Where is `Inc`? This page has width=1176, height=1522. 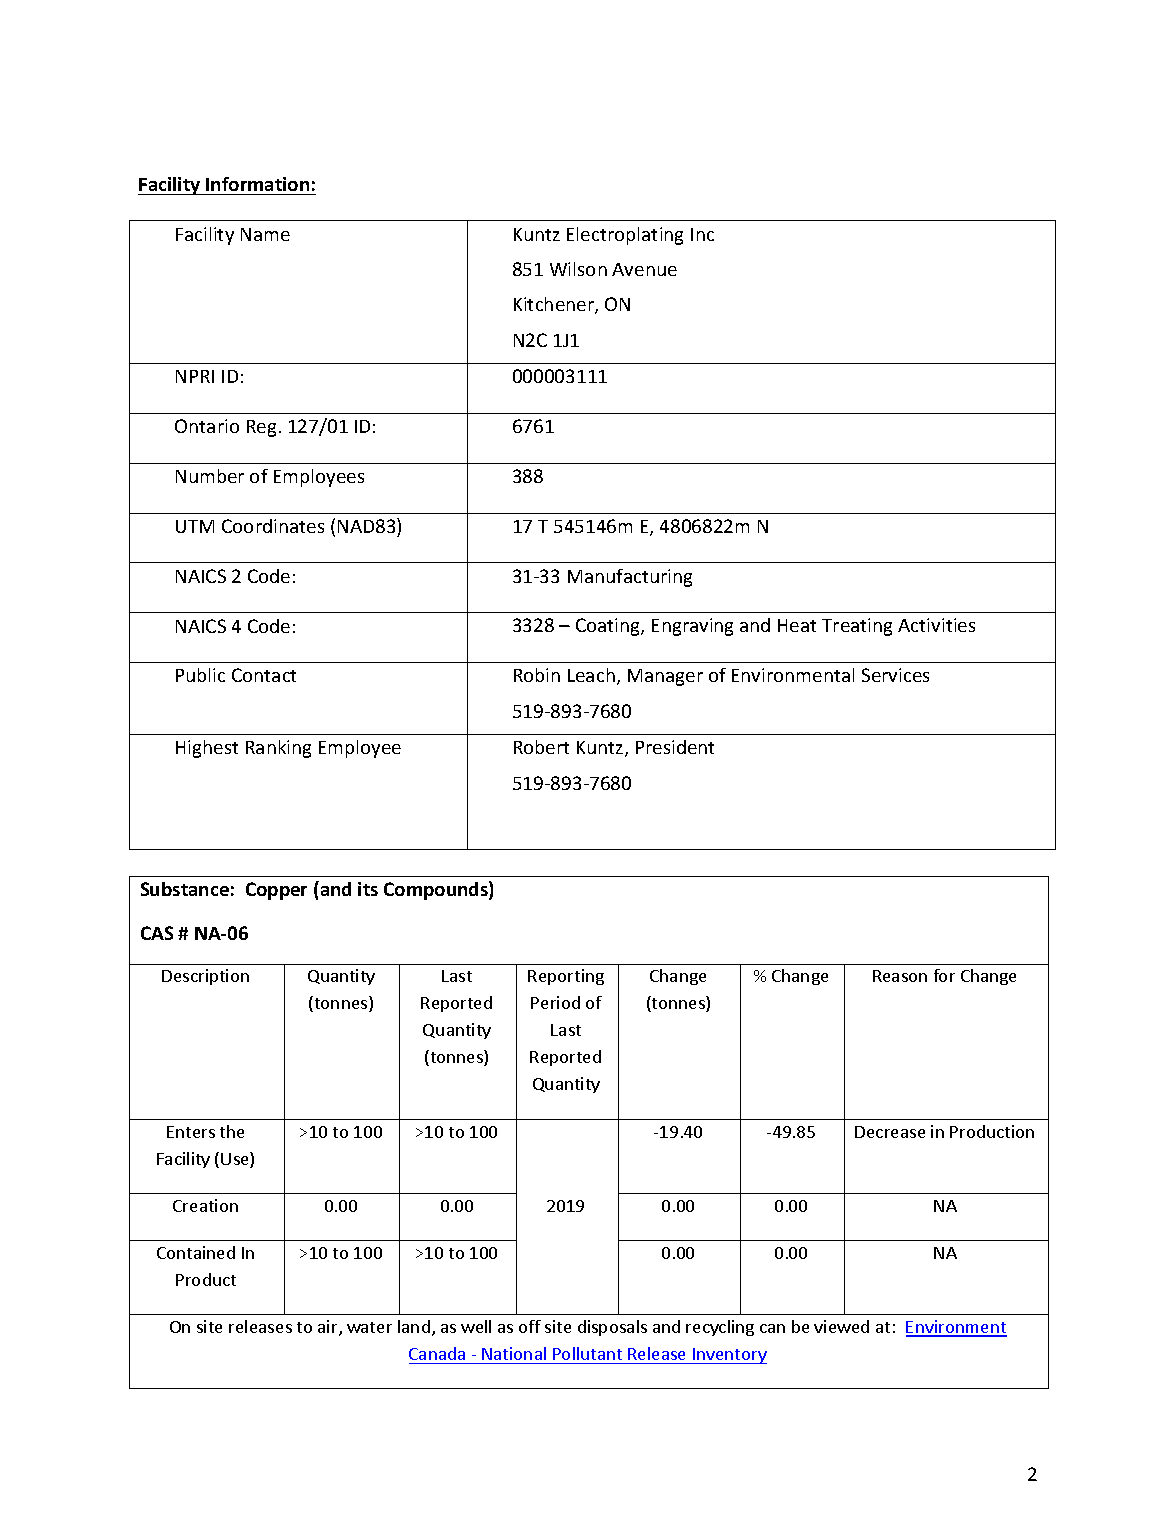 Inc is located at coordinates (702, 234).
